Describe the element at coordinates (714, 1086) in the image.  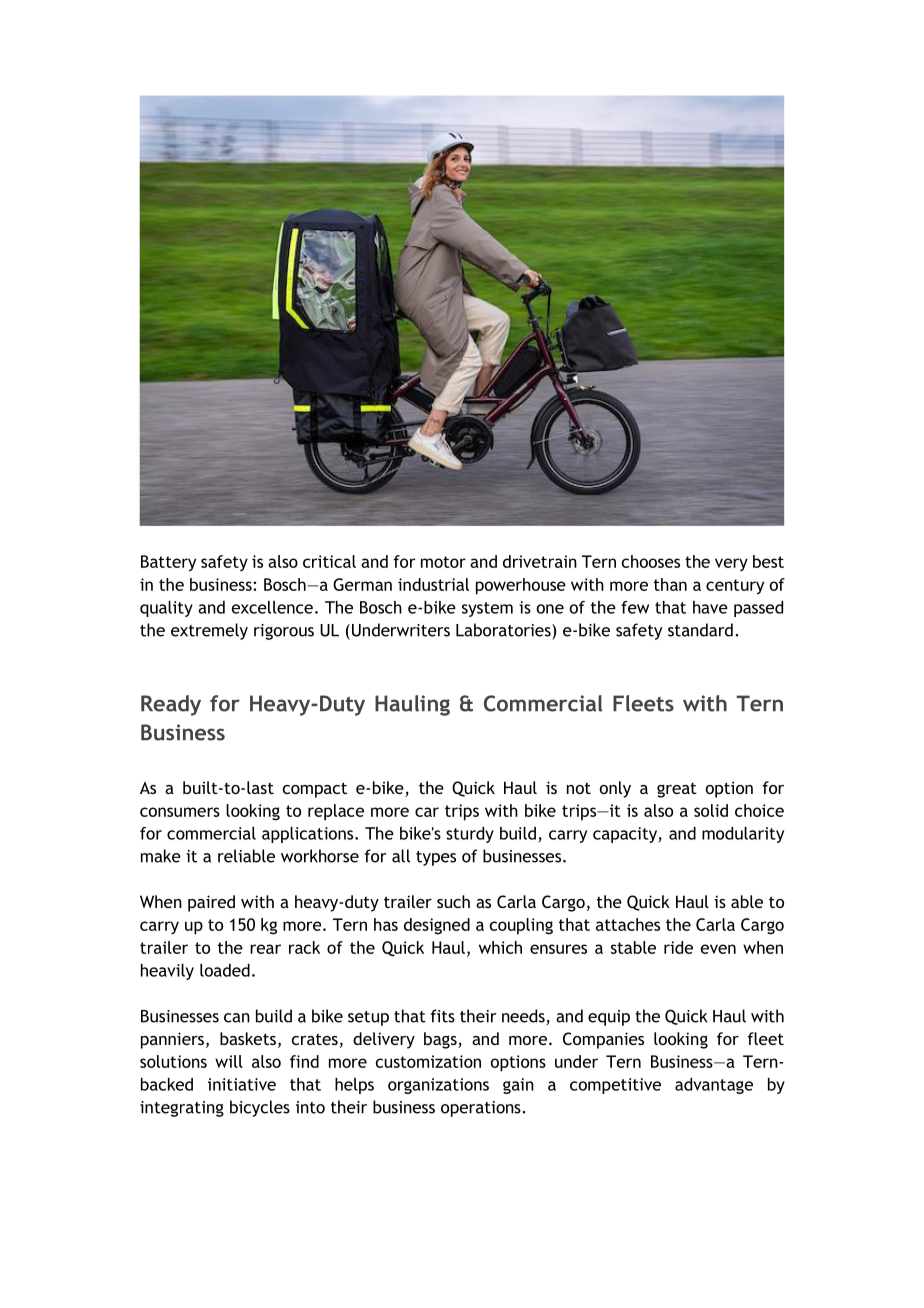
I see `advantage` at that location.
